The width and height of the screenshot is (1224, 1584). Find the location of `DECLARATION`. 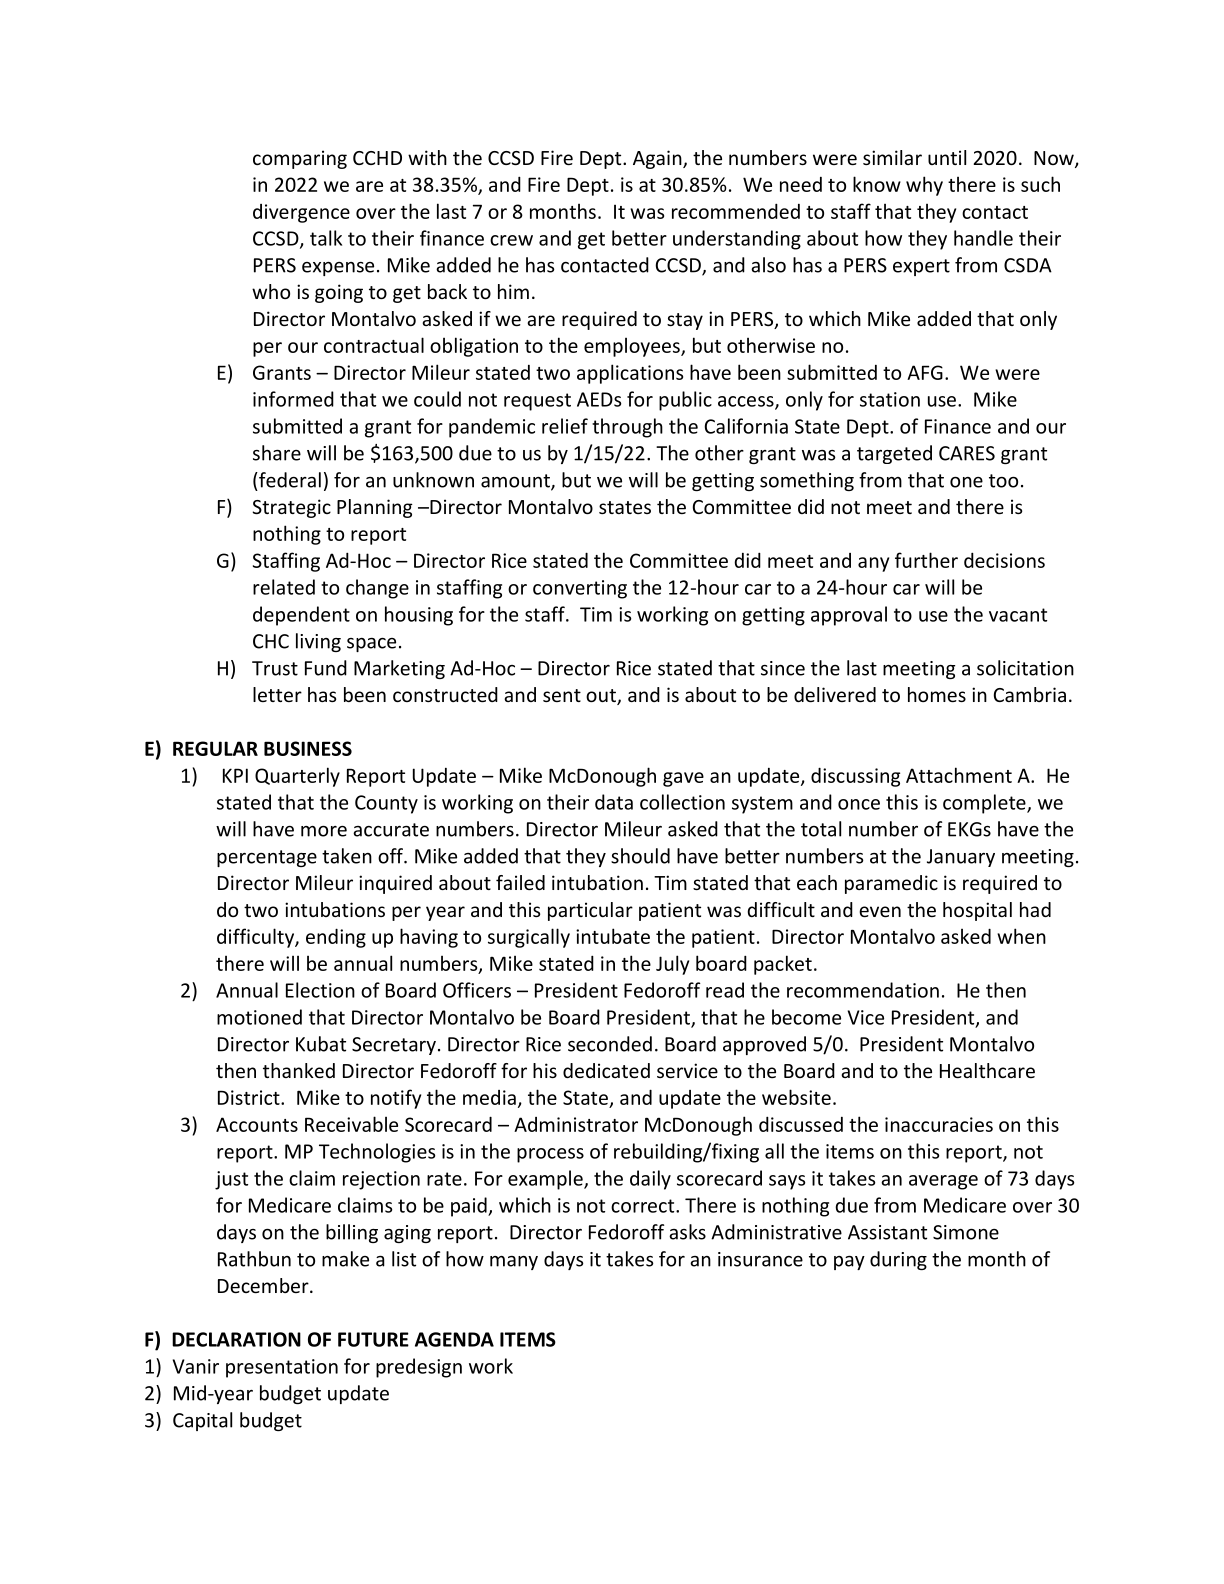

DECLARATION is located at coordinates (236, 1339).
